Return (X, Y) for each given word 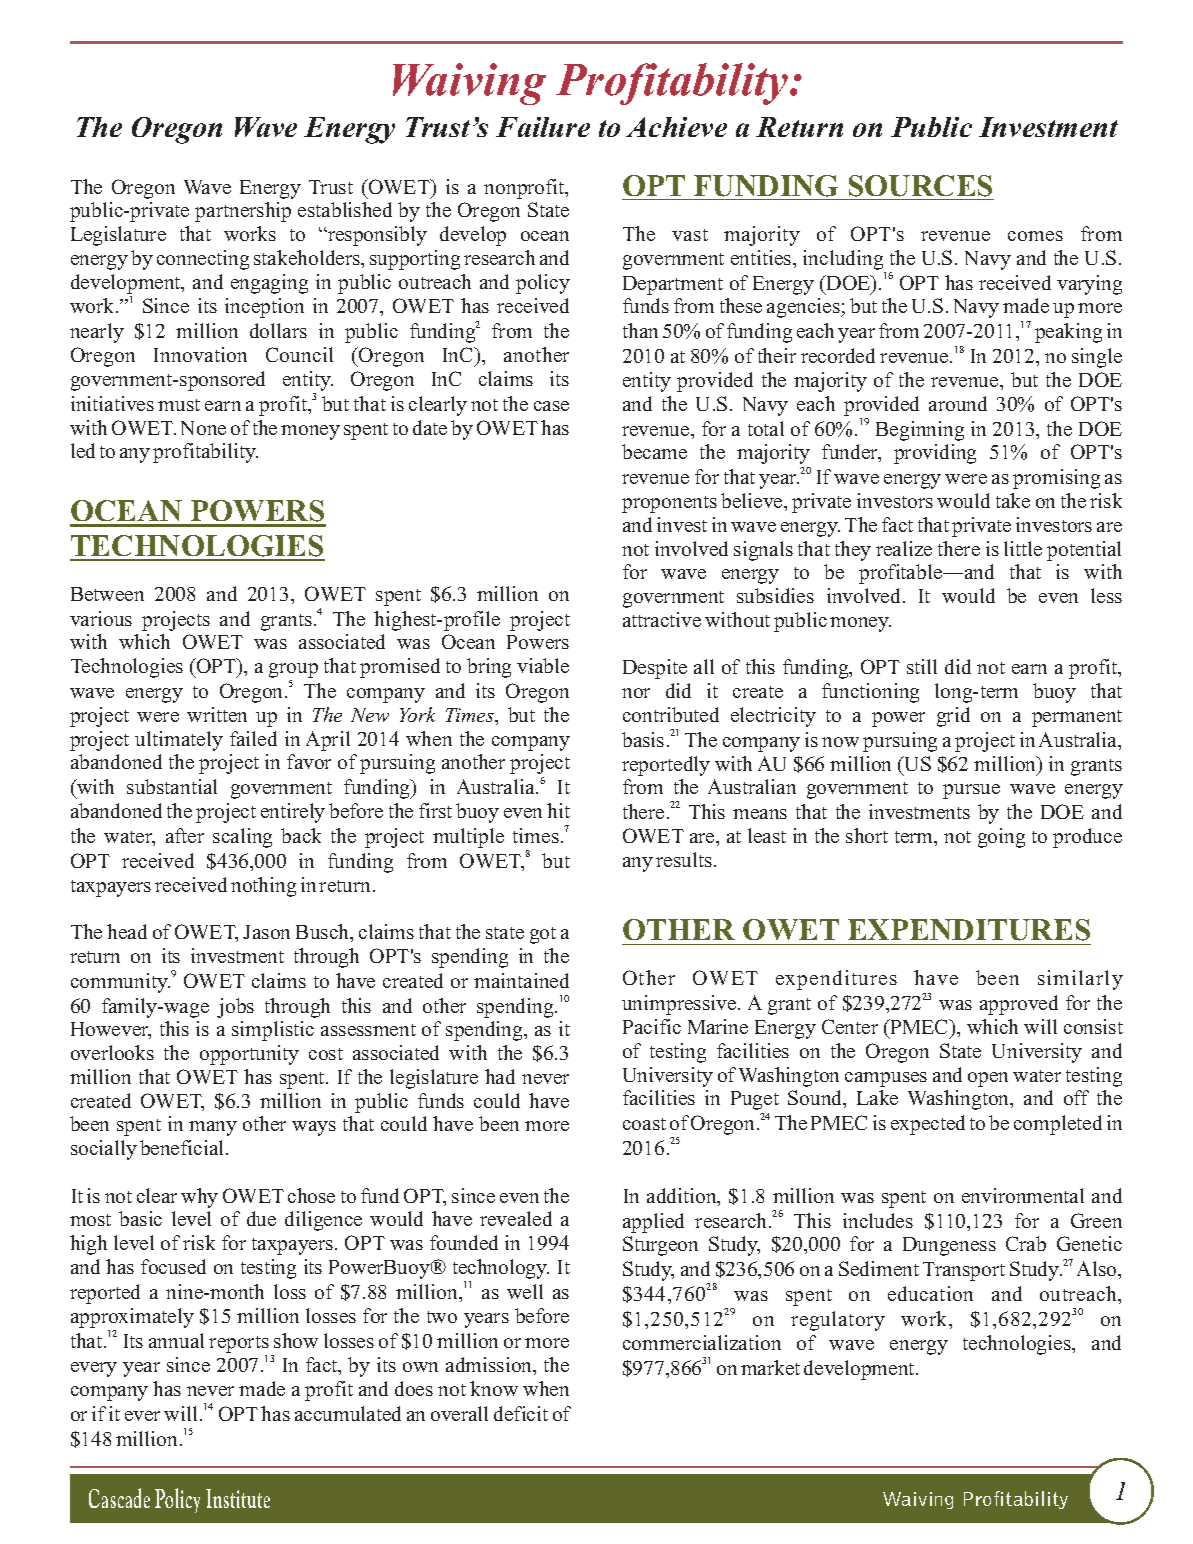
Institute (238, 1498)
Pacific (652, 1026)
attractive (662, 619)
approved (1019, 1005)
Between (107, 594)
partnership (243, 212)
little (1023, 548)
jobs (235, 1008)
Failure (543, 127)
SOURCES (920, 186)
